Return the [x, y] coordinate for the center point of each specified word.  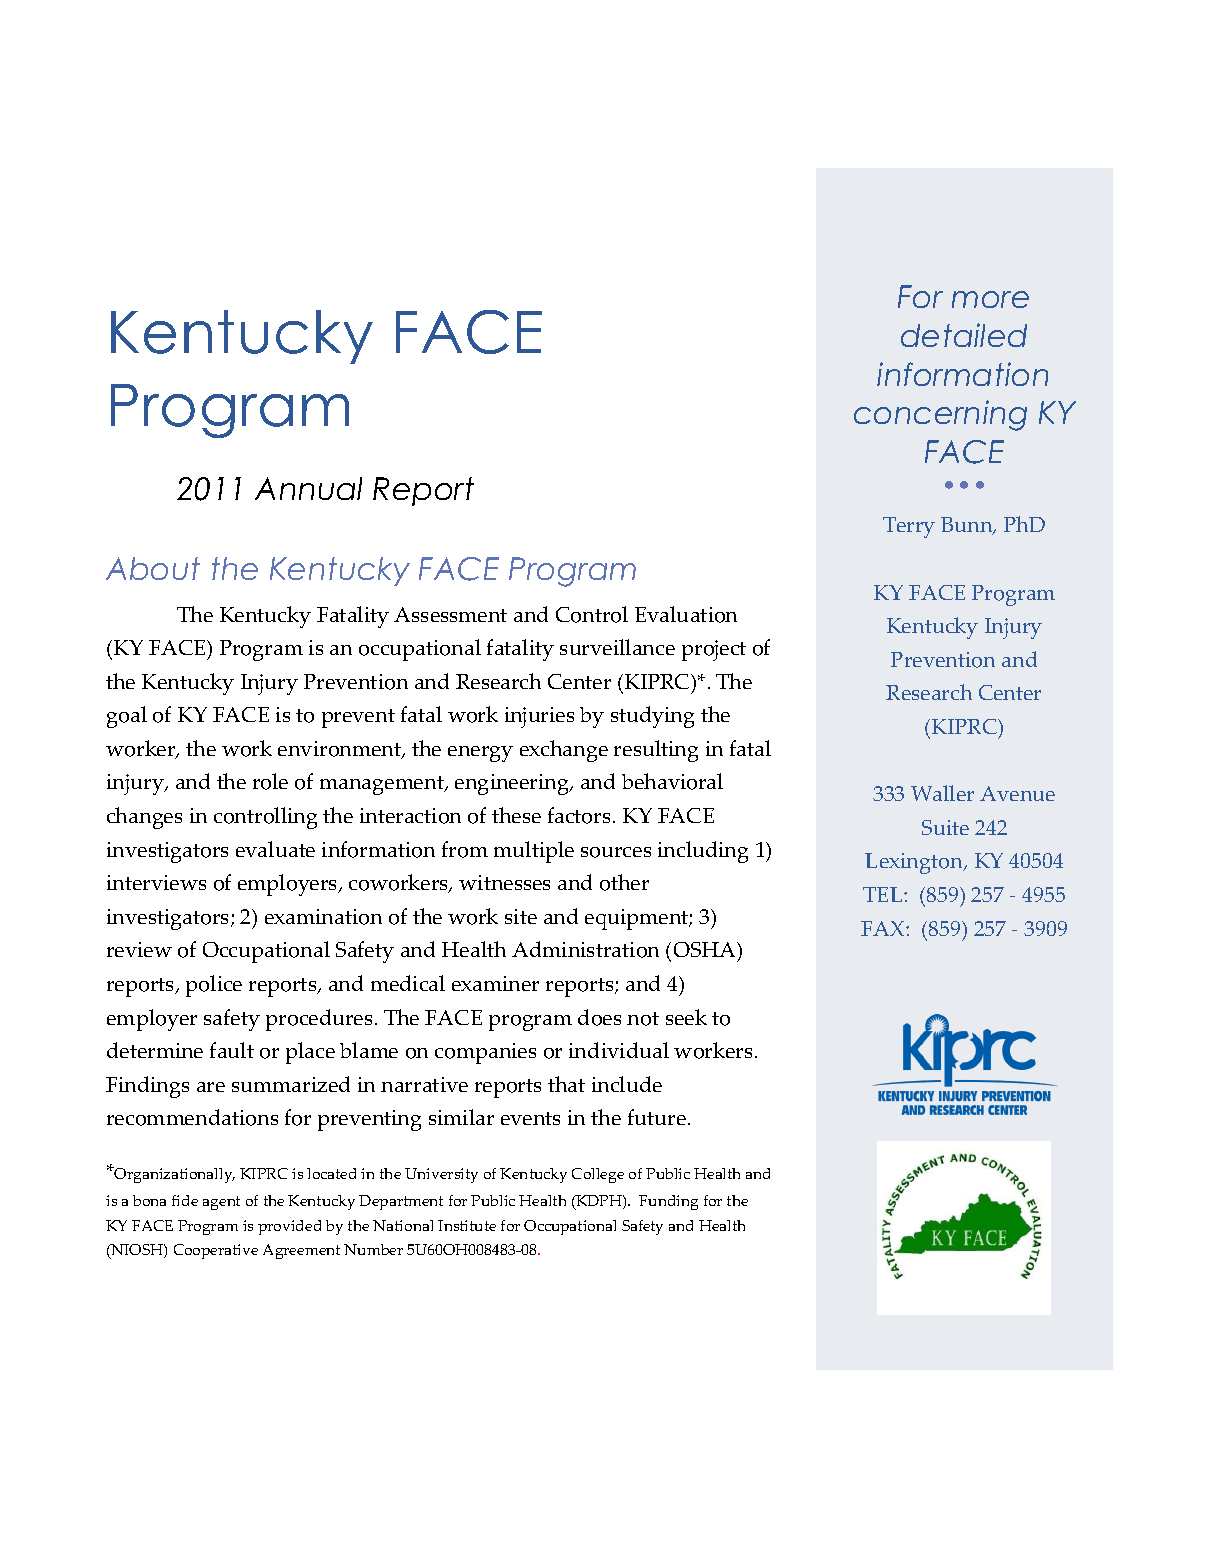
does [599, 1017]
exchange [564, 751]
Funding [668, 1202]
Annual [308, 488]
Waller [942, 793]
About [153, 568]
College [598, 1175]
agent [221, 1203]
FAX [884, 928]
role [270, 781]
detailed [964, 335]
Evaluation [686, 614]
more [990, 299]
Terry [909, 527]
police [214, 986]
